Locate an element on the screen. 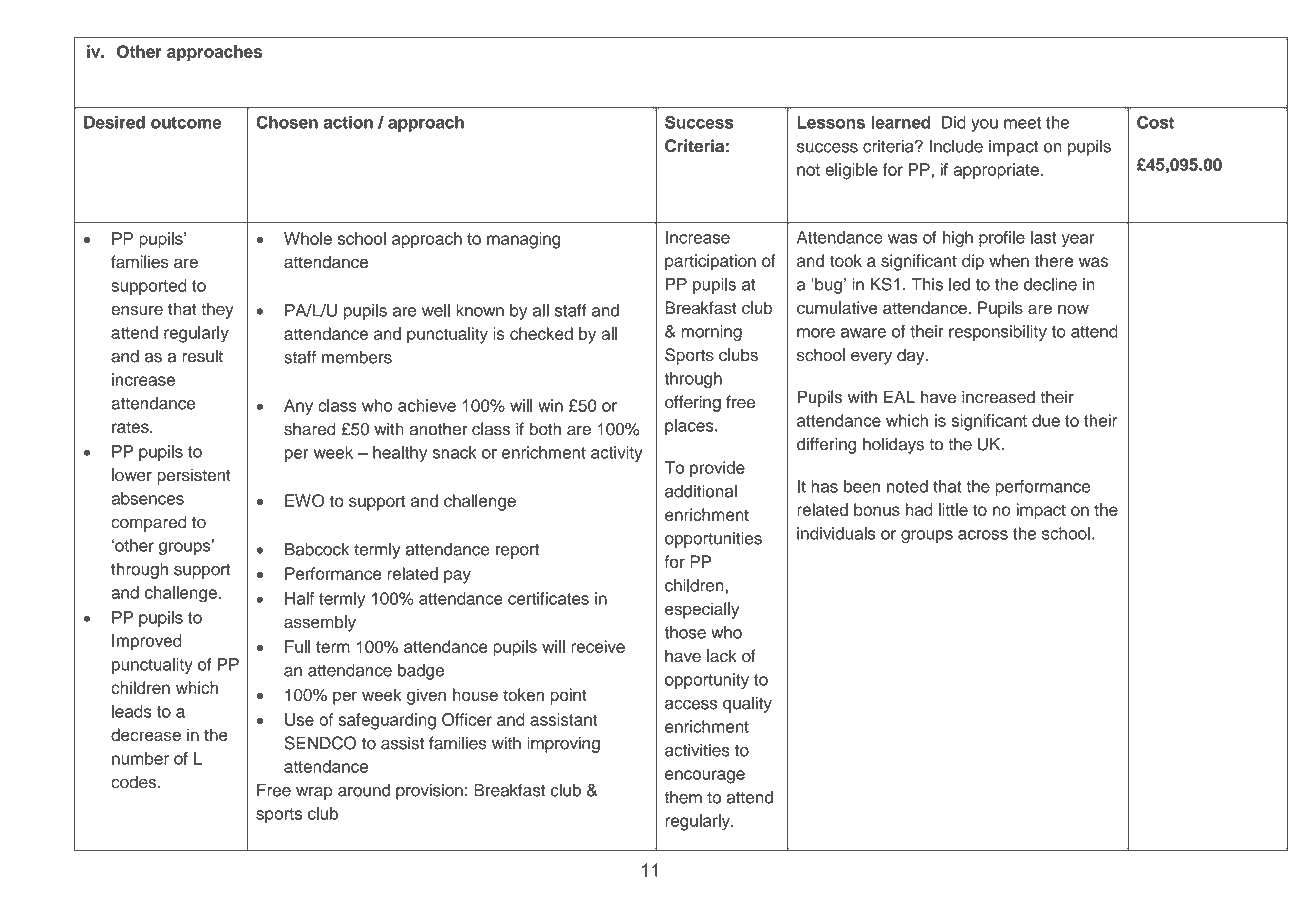 The height and width of the screenshot is (924, 1307). Babcock is located at coordinates (317, 549).
